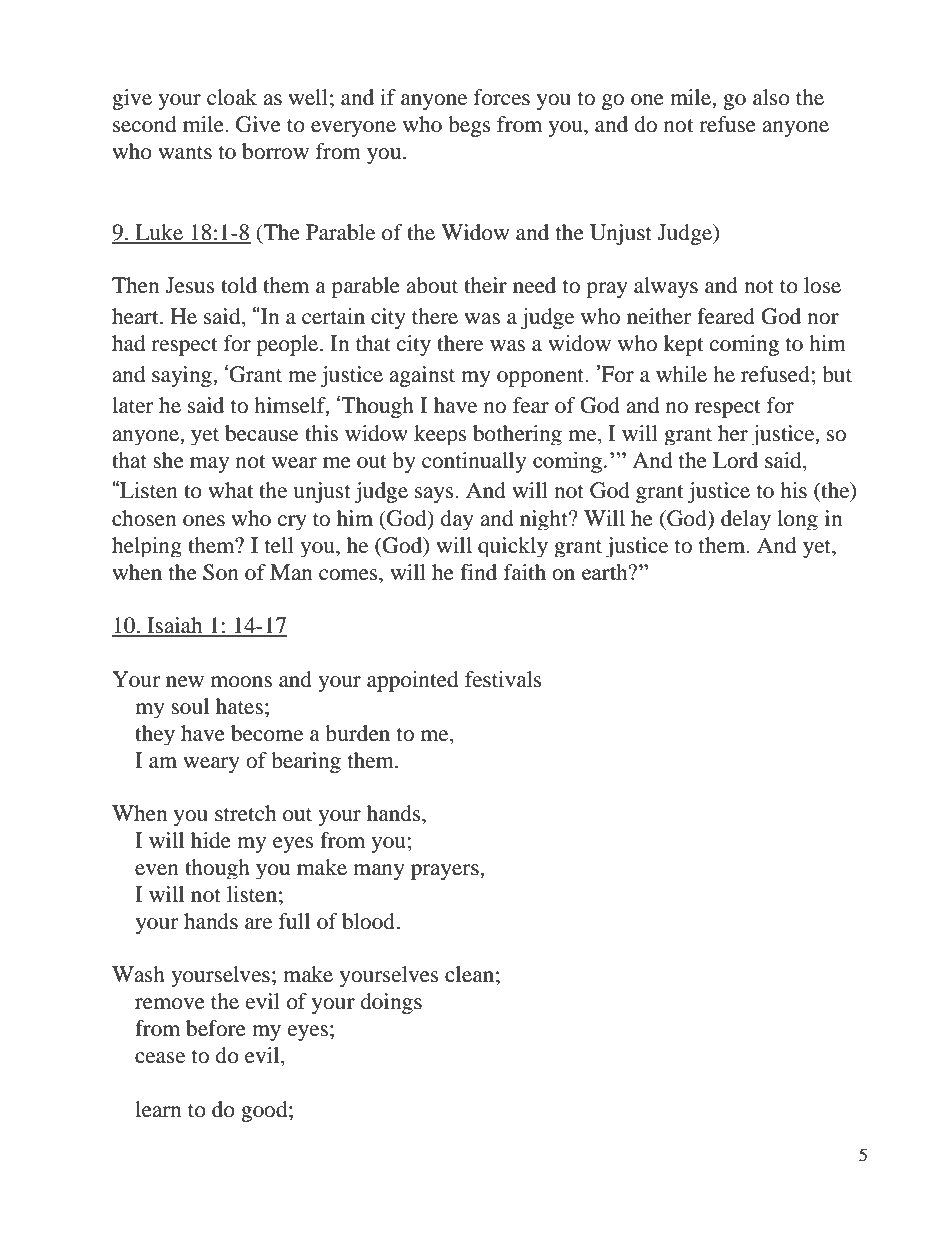 The image size is (952, 1233). What do you see at coordinates (771, 97) in the screenshot?
I see `also` at bounding box center [771, 97].
